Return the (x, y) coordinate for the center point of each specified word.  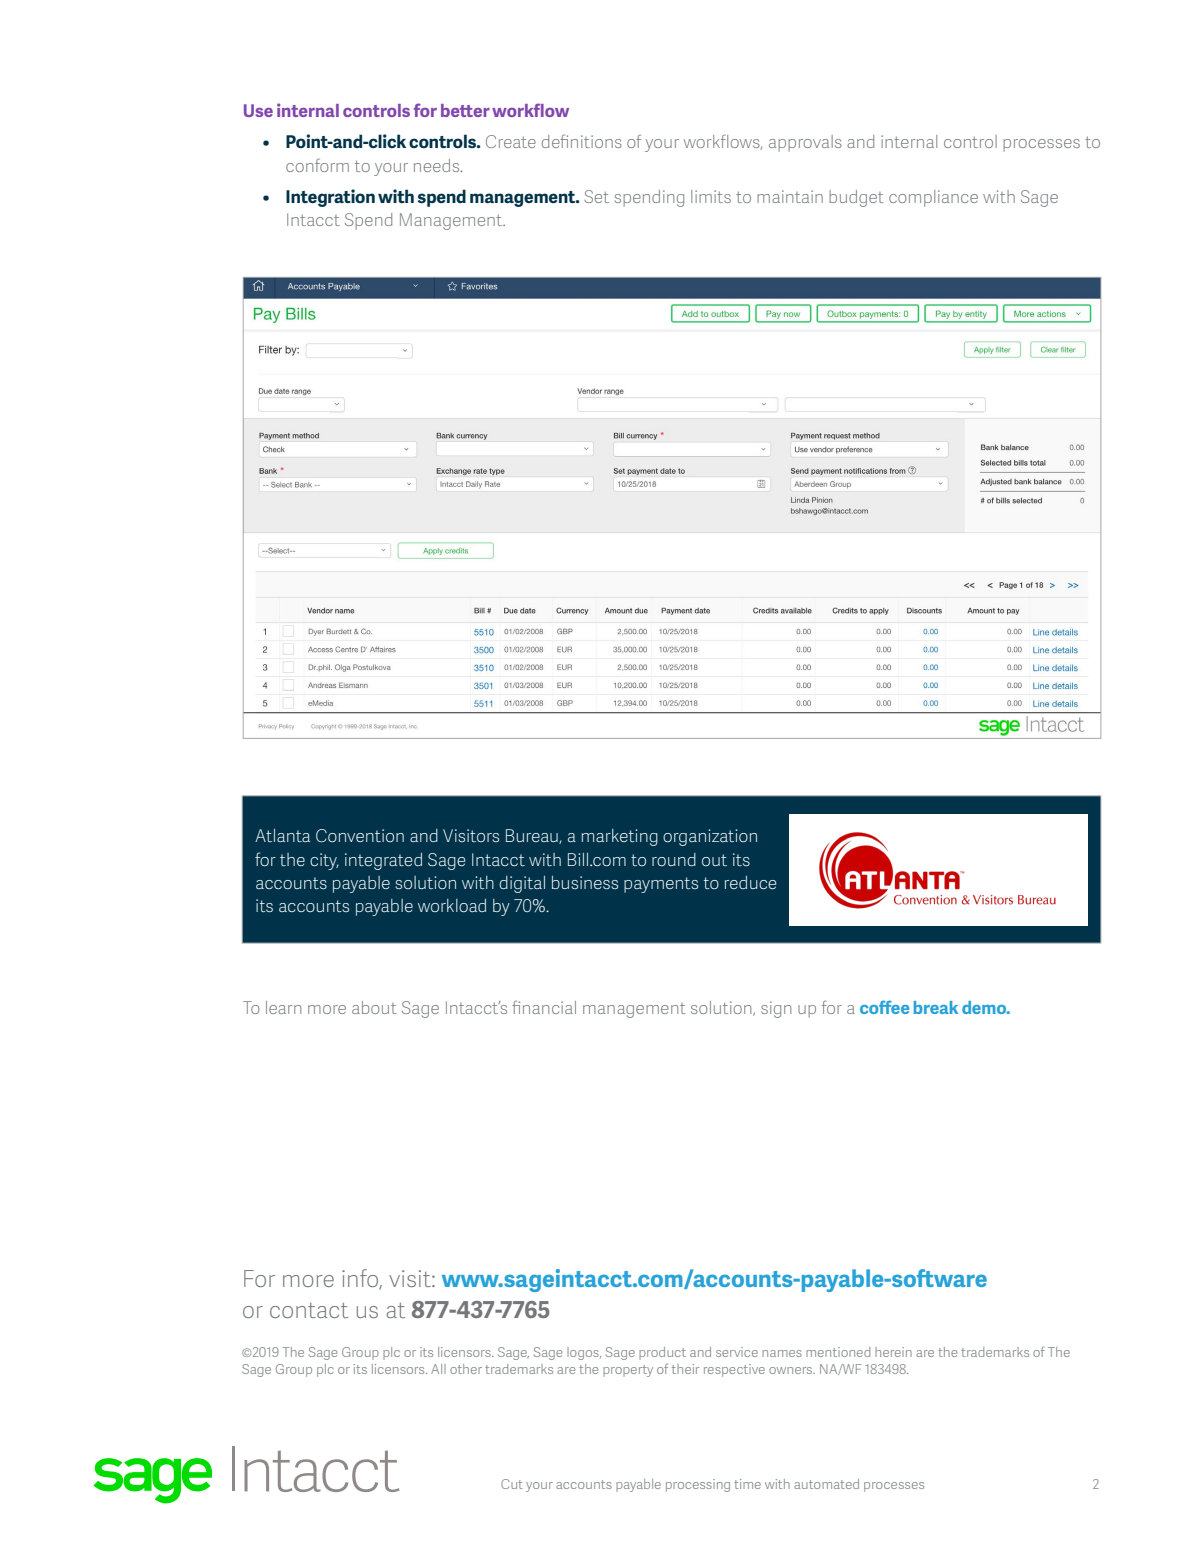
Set (596, 196)
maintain (790, 196)
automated (826, 1484)
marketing (620, 837)
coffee (884, 1007)
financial (544, 1007)
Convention (360, 835)
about (374, 1007)
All (438, 1369)
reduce (750, 882)
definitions (582, 141)
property (628, 1371)
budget (856, 198)
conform (317, 165)
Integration (330, 198)
